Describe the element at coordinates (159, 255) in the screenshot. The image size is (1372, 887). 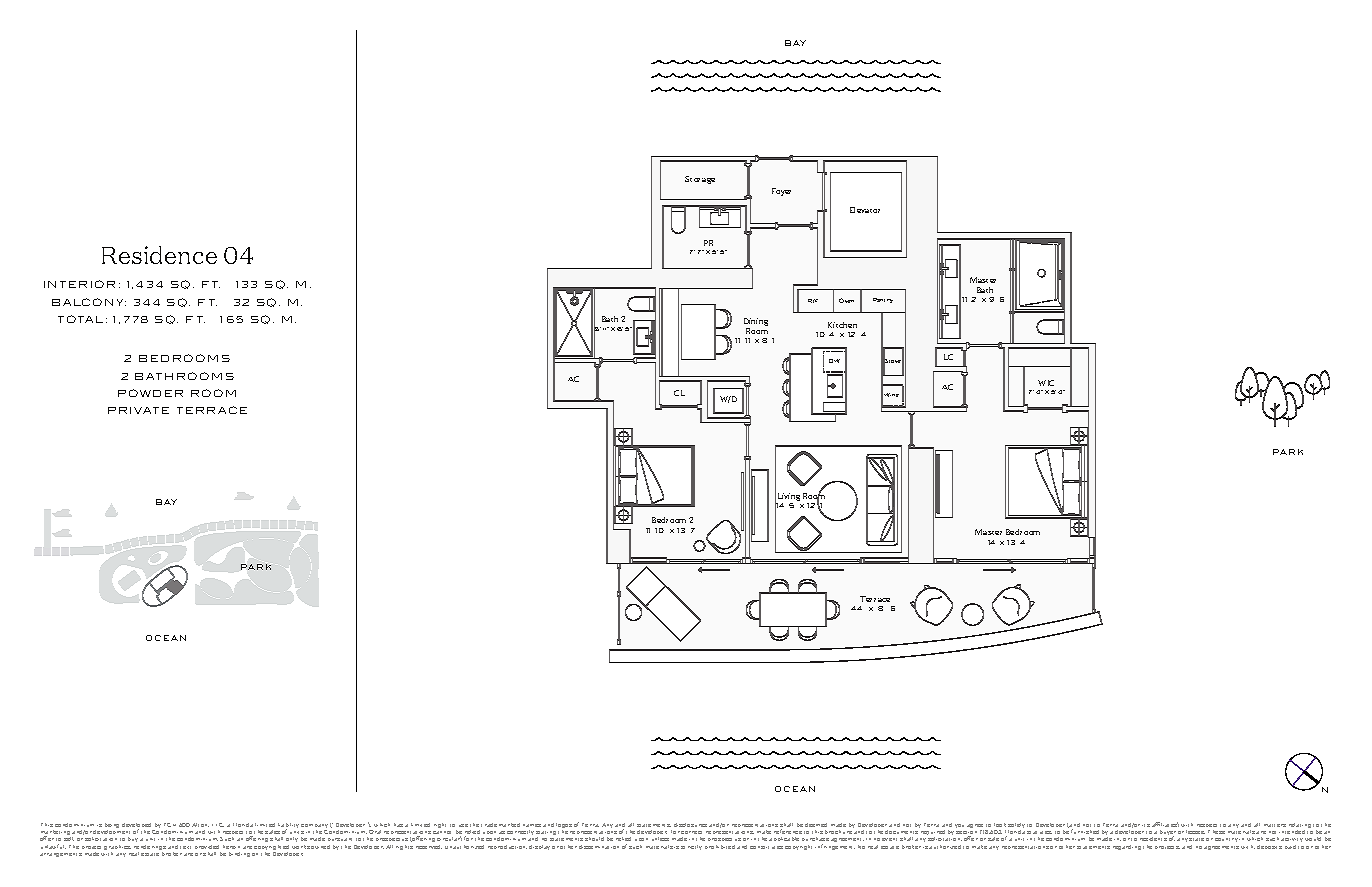
I see `Residence` at that location.
